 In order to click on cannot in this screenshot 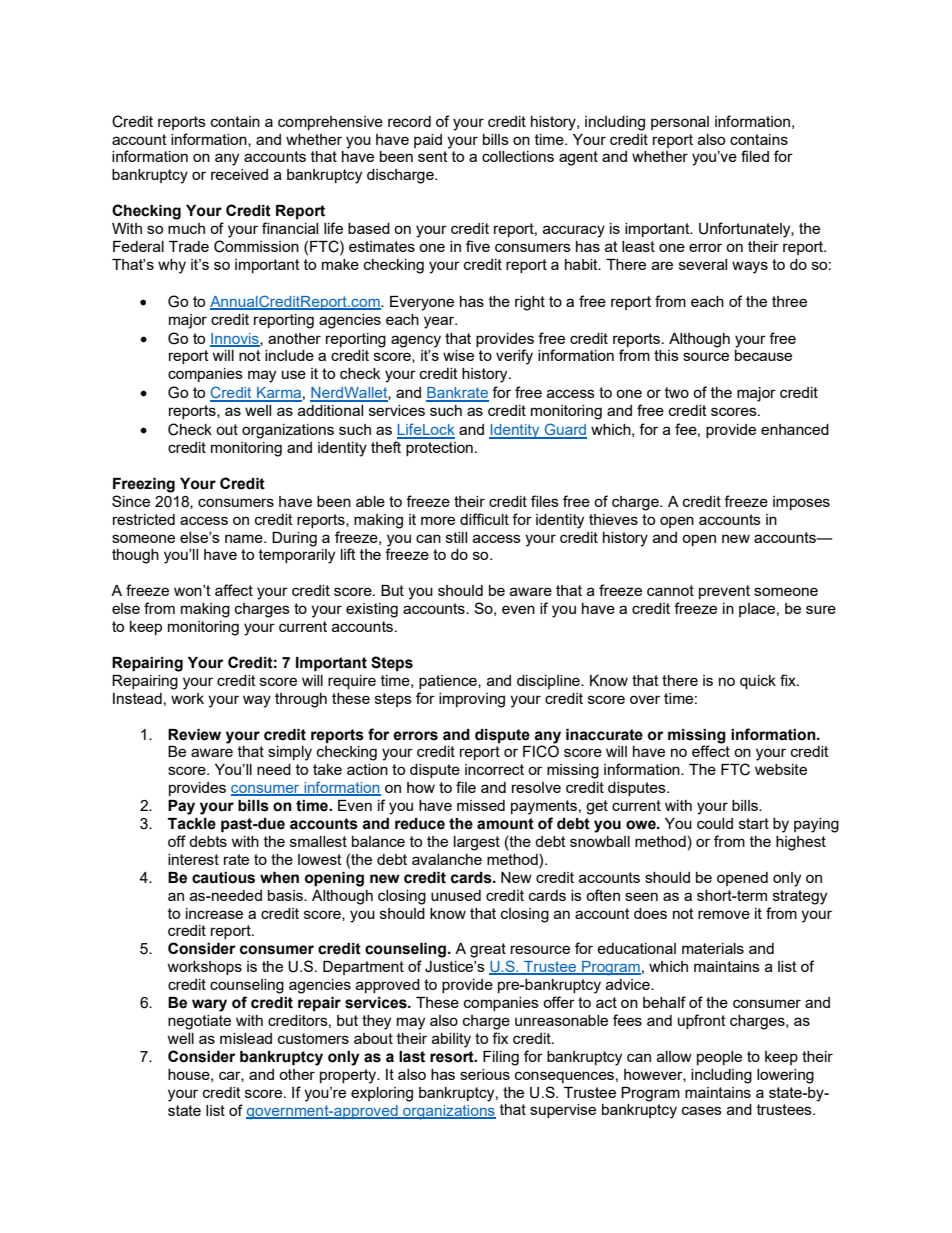, I will do `click(670, 590)`.
